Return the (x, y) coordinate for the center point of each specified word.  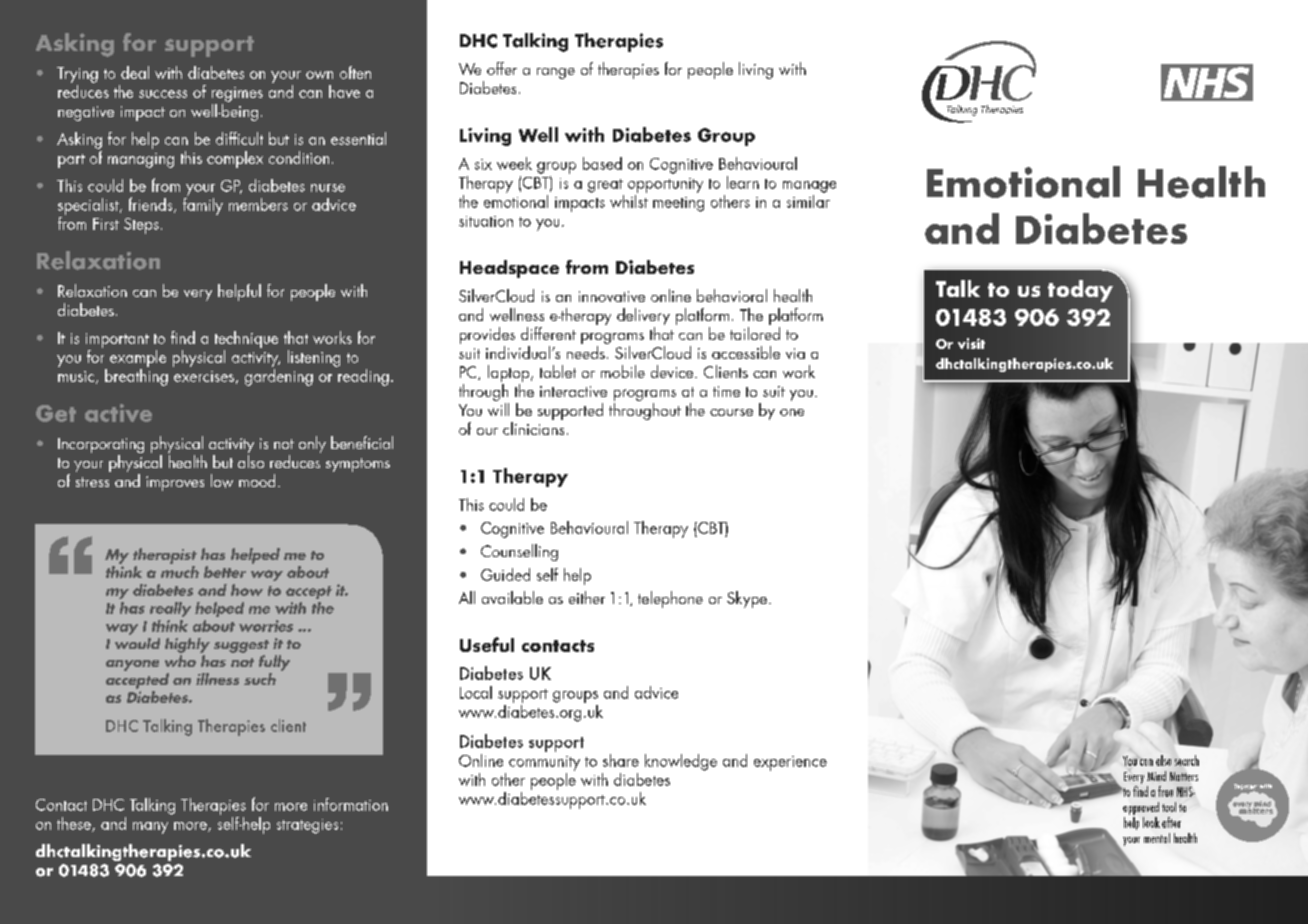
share (621, 760)
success (163, 94)
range (556, 73)
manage (809, 187)
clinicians (533, 428)
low (222, 481)
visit (971, 343)
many (150, 828)
